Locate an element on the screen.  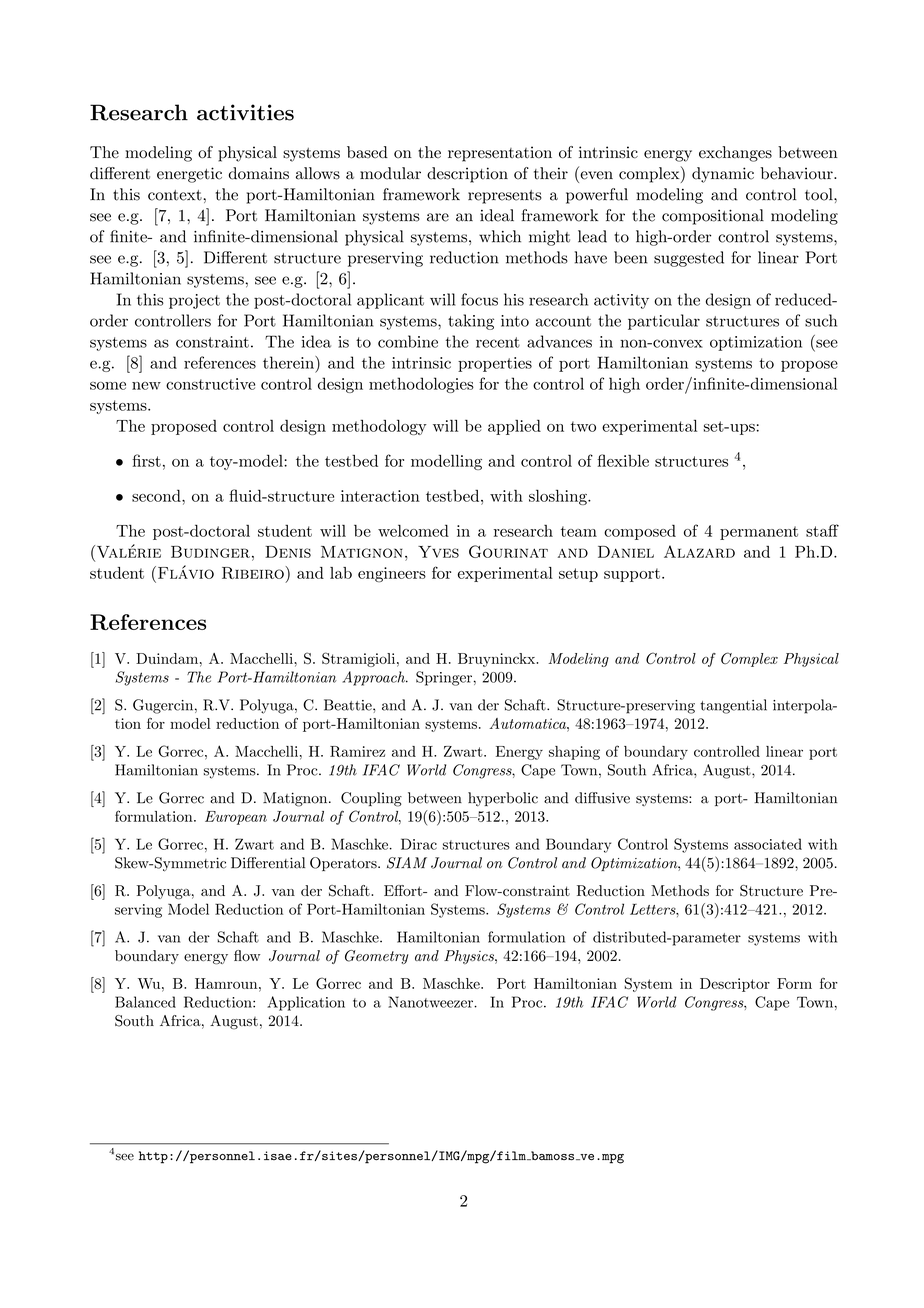
second is located at coordinates (157, 496).
